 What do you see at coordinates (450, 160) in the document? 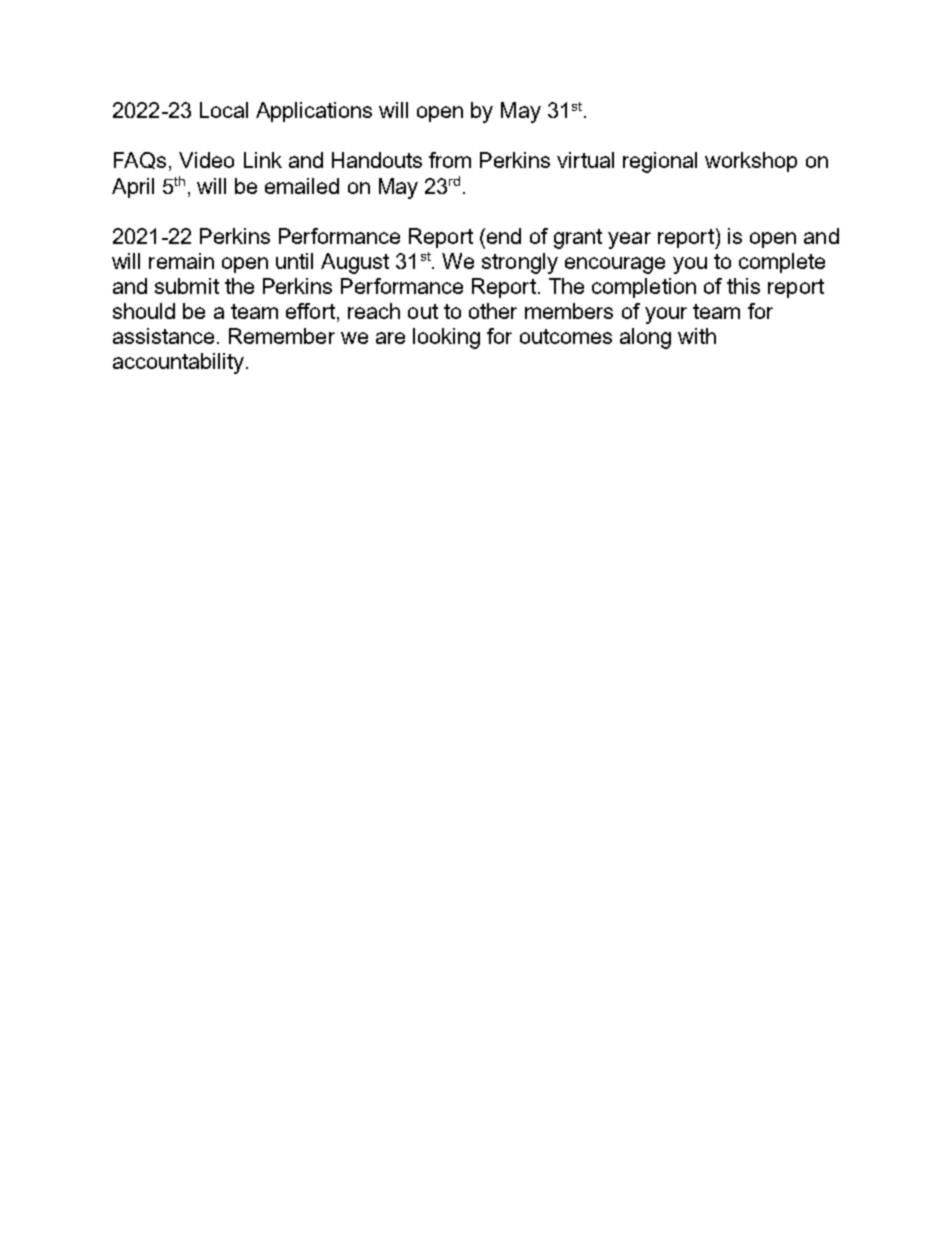
I see `from` at bounding box center [450, 160].
